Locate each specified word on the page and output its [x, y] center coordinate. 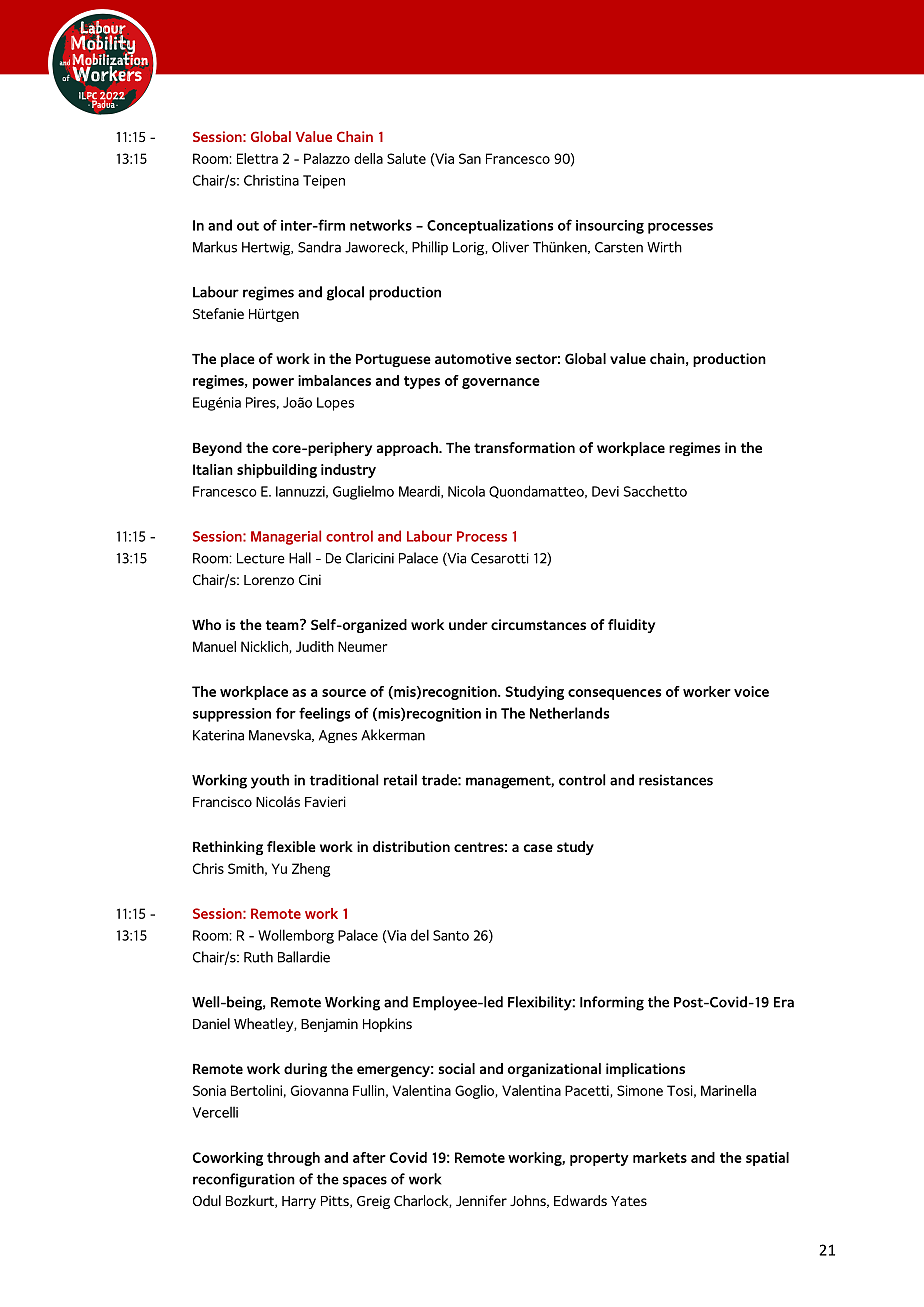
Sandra [319, 247]
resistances [676, 780]
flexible [291, 846]
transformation [524, 447]
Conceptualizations [490, 226]
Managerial [286, 537]
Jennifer [481, 1200]
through [293, 1159]
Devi [605, 491]
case [538, 848]
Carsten [619, 247]
